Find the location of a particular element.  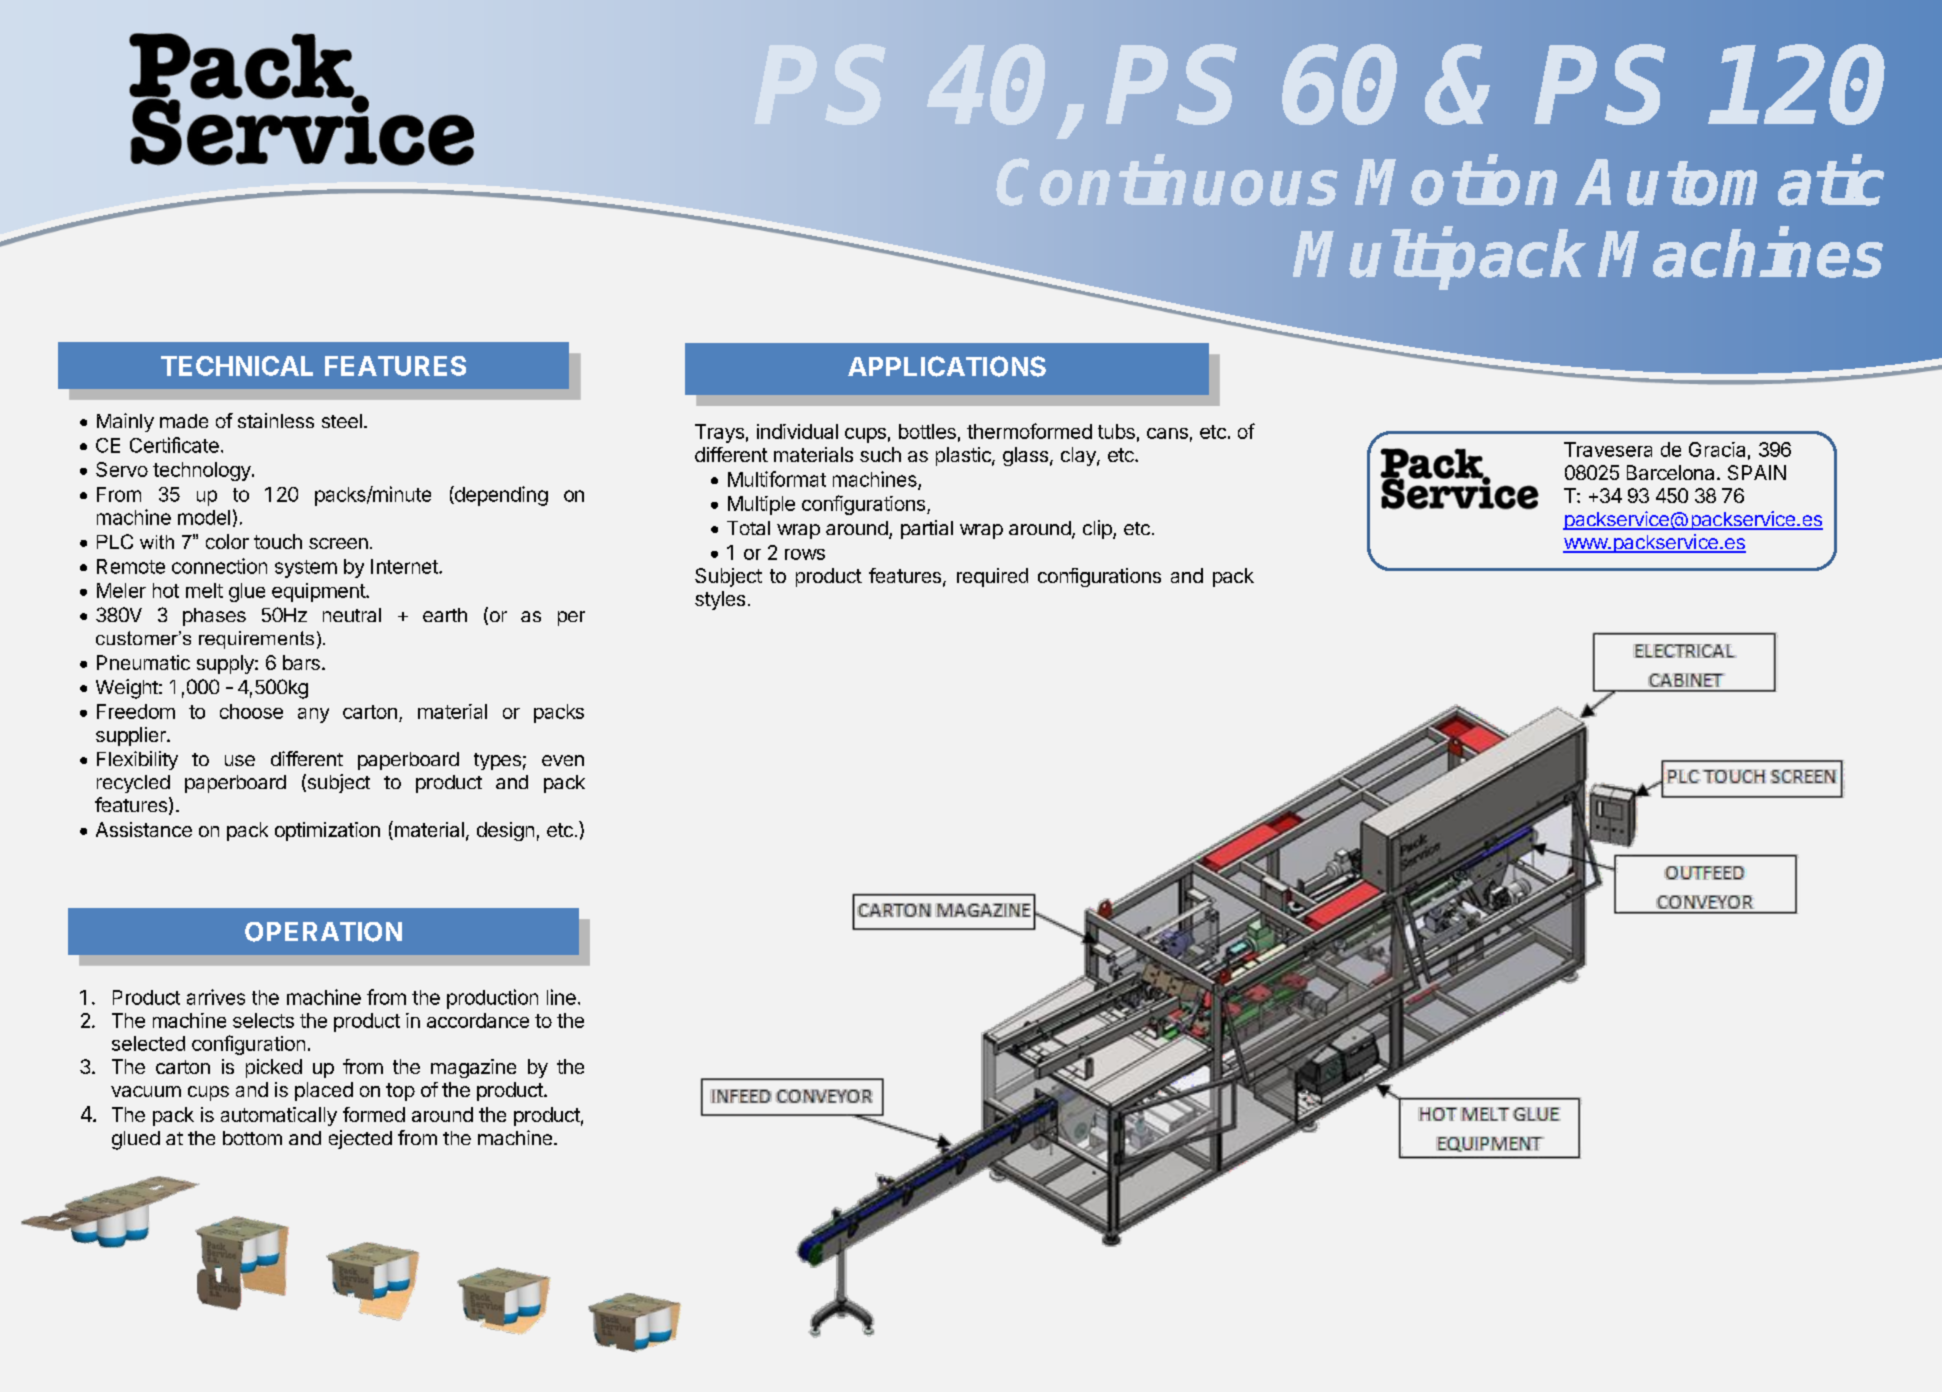

required is located at coordinates (992, 577).
